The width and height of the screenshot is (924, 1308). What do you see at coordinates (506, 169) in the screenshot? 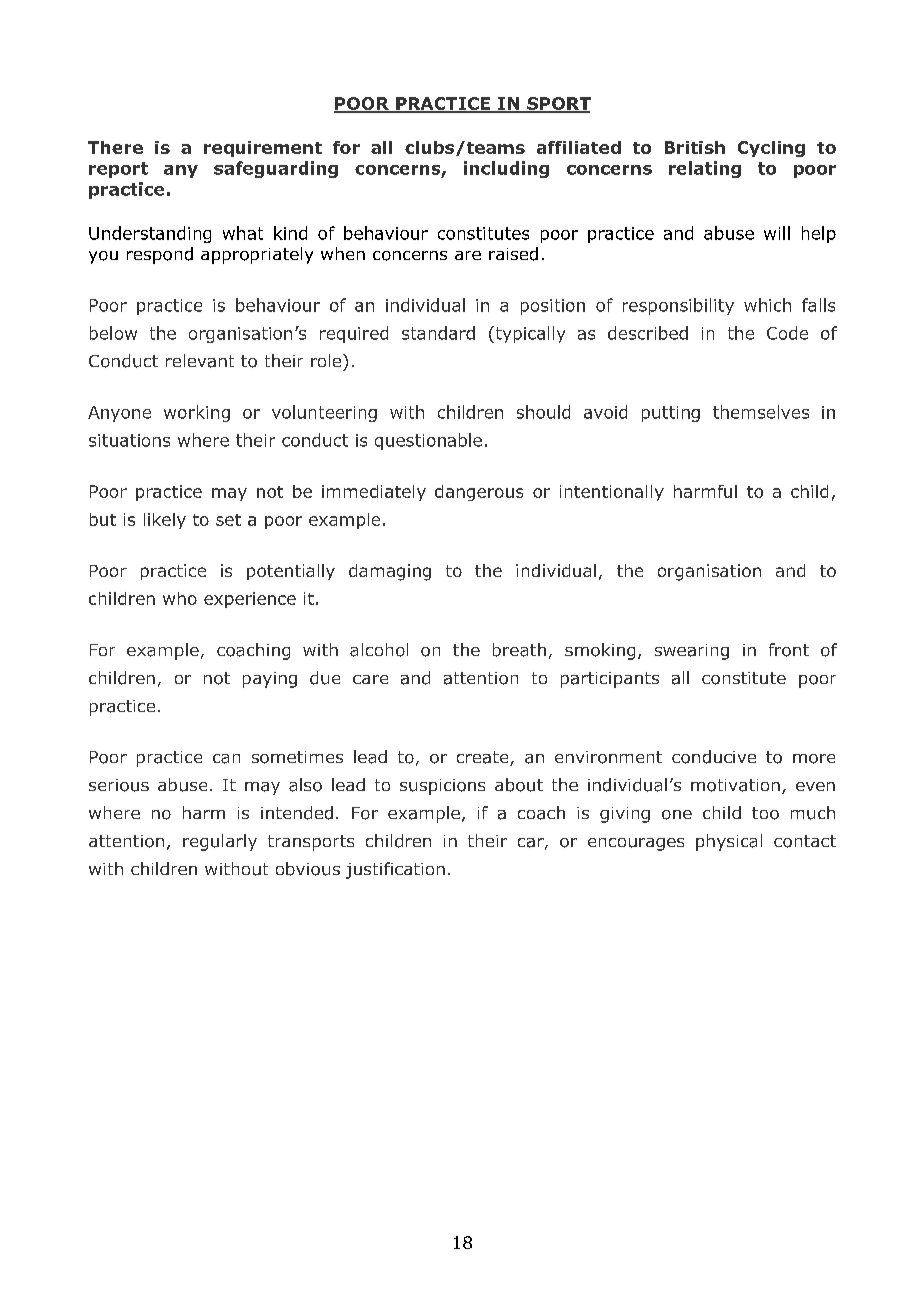
I see `including` at bounding box center [506, 169].
